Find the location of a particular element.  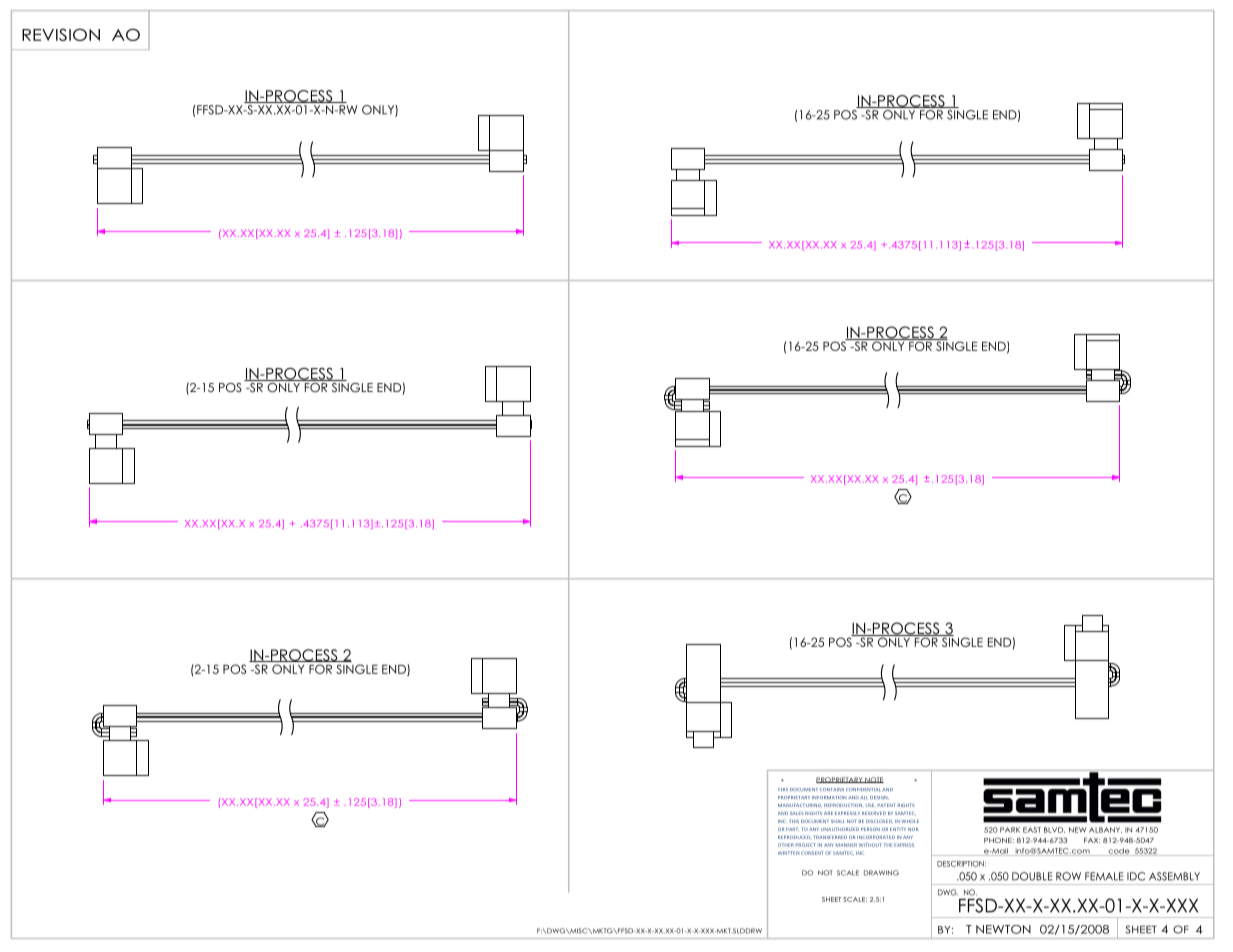

SALES is located at coordinates (797, 813).
